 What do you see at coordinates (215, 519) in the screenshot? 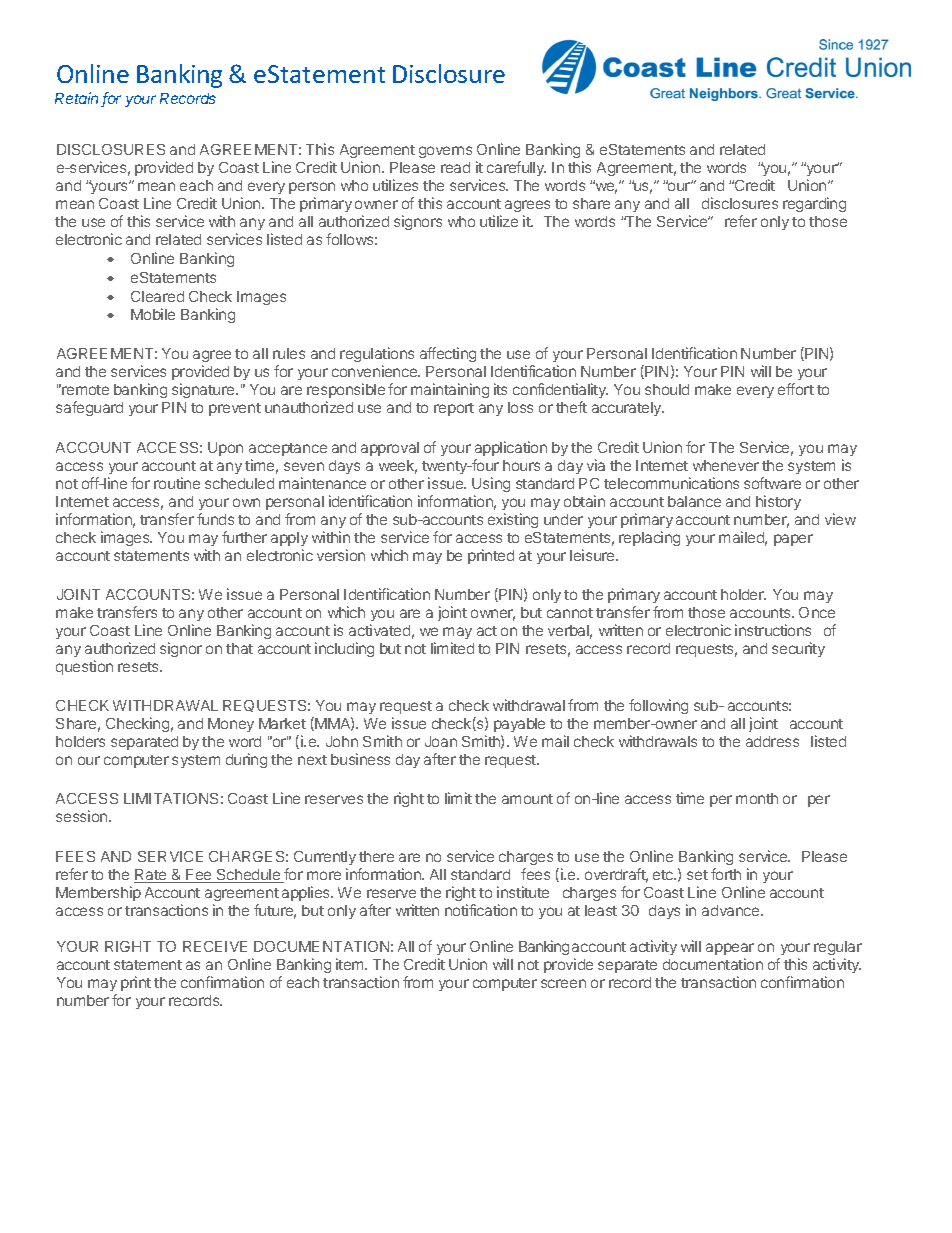
I see `funds` at bounding box center [215, 519].
